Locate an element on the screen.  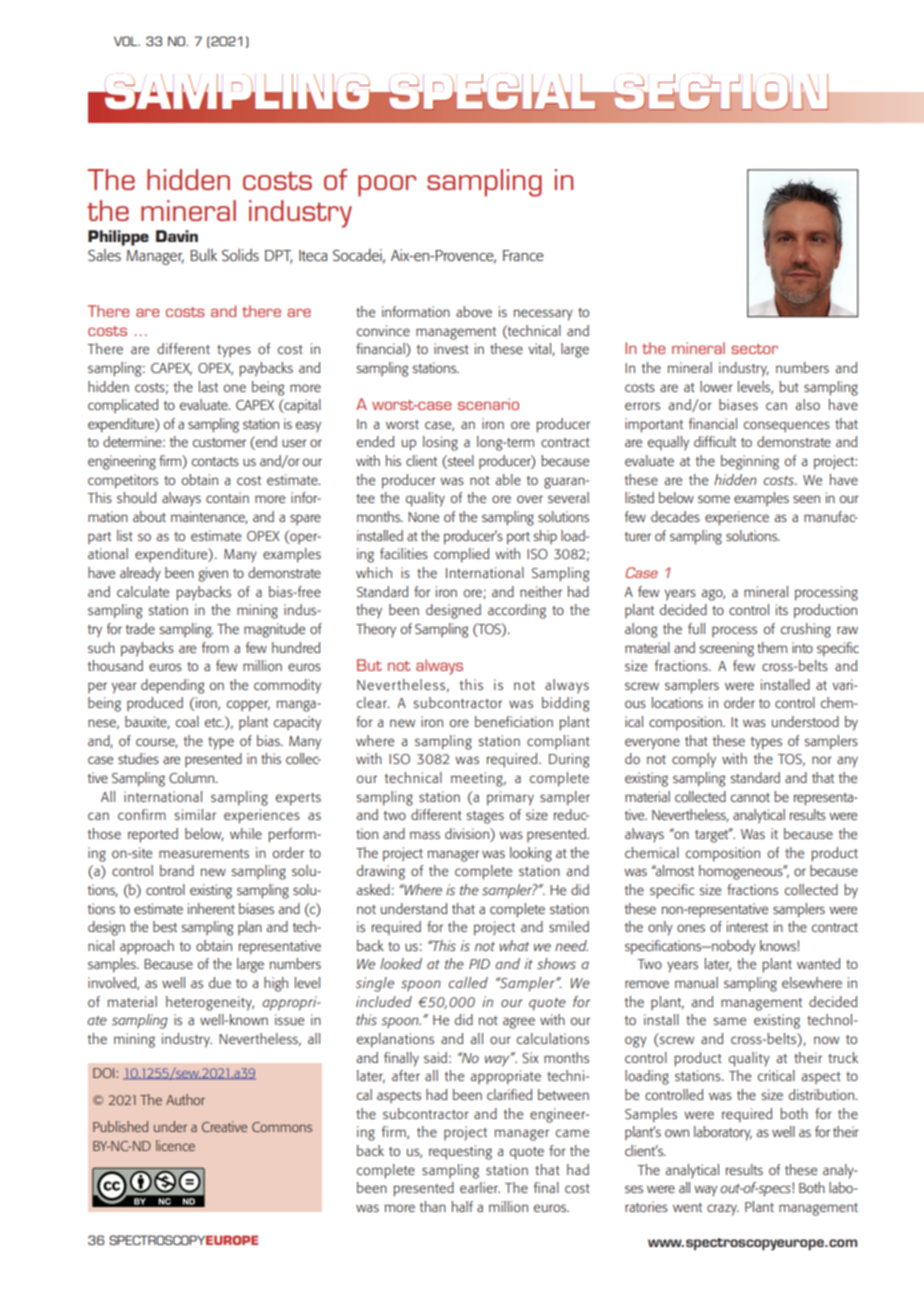
cannot is located at coordinates (750, 797).
